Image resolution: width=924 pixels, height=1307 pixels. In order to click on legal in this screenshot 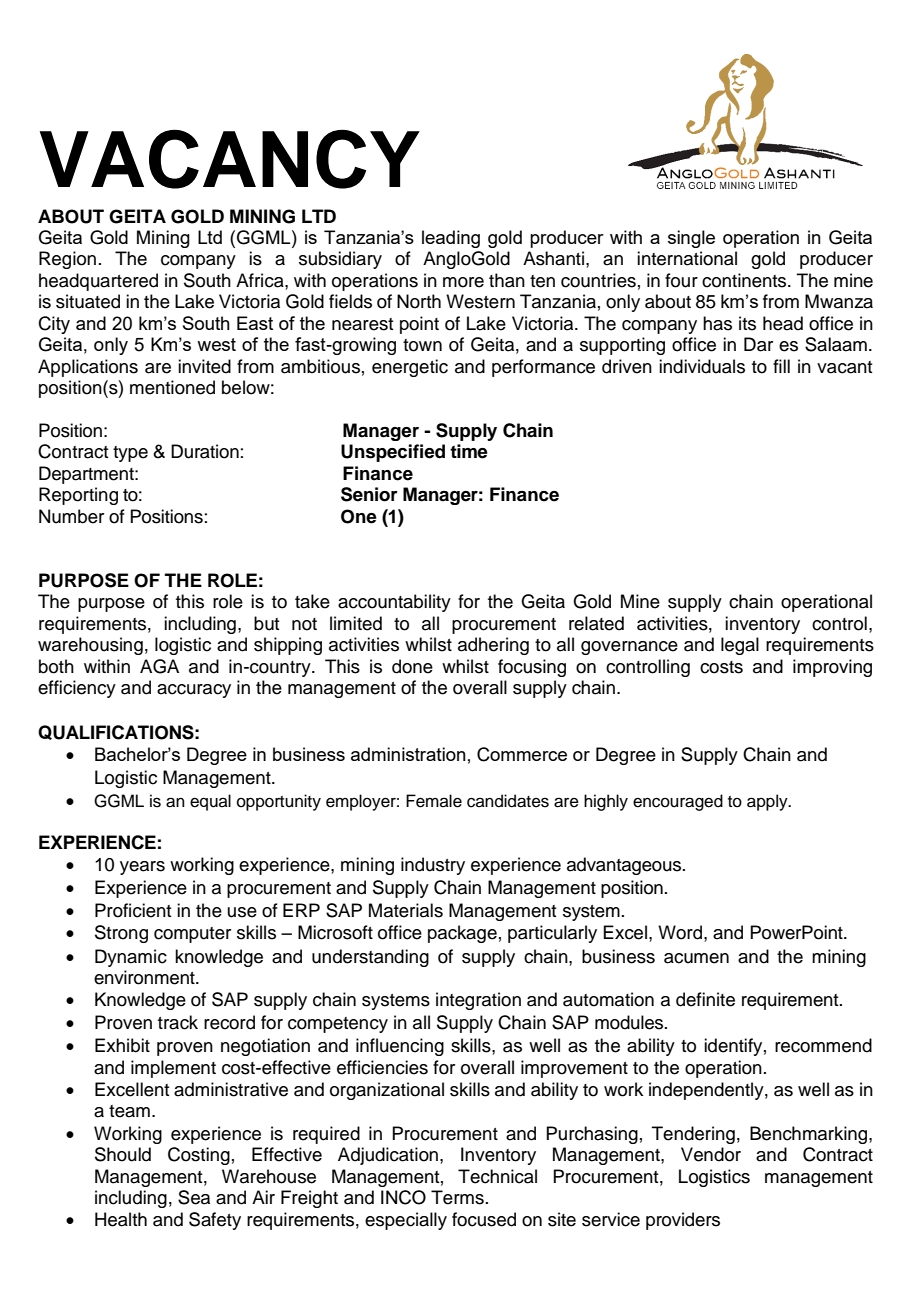, I will do `click(740, 646)`.
